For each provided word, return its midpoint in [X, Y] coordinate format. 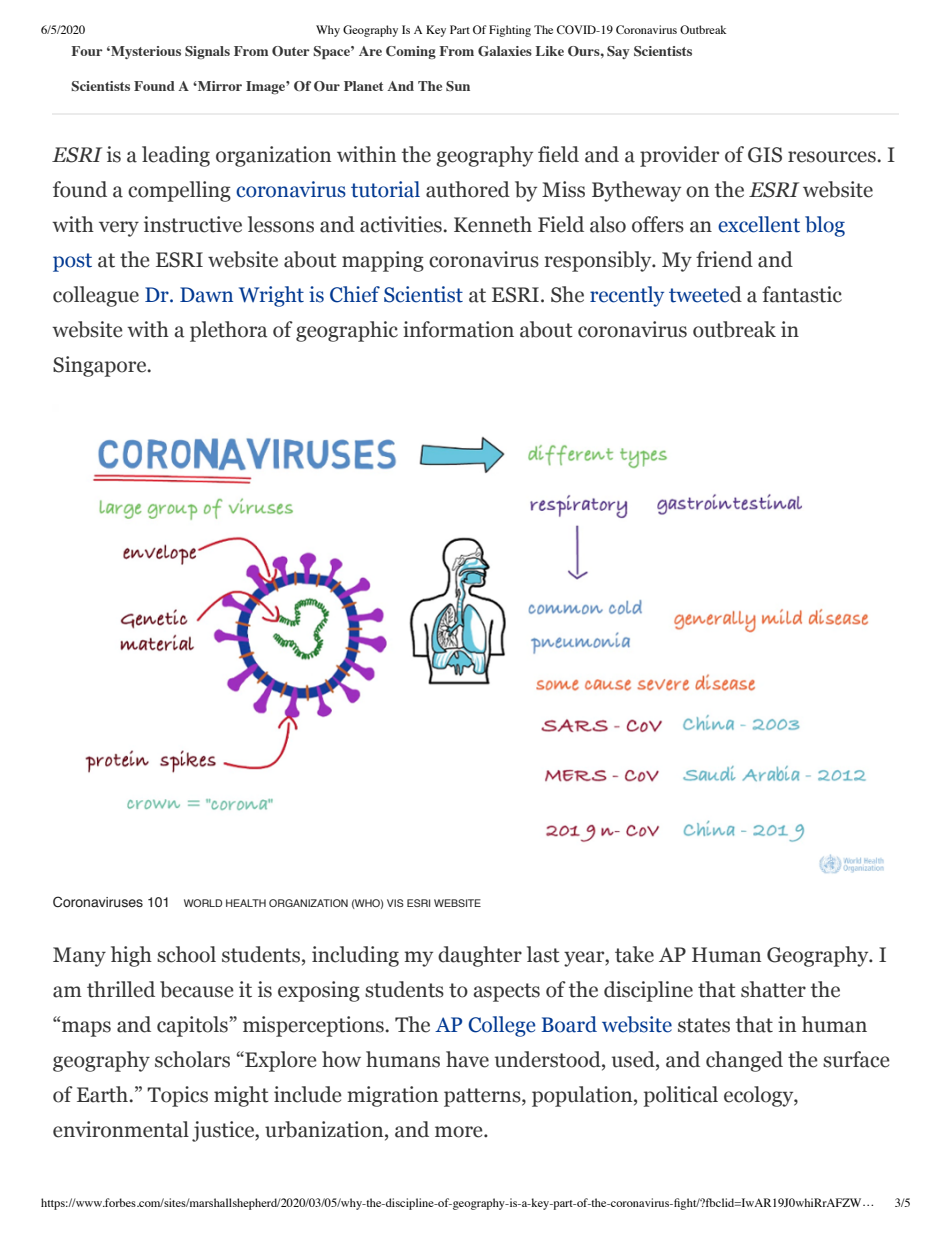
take [634, 954]
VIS [395, 903]
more [460, 1132]
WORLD [203, 903]
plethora [229, 331]
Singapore [101, 366]
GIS [765, 155]
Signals [207, 52]
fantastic [802, 294]
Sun [458, 86]
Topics [177, 1096]
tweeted [705, 294]
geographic [347, 331]
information [458, 329]
